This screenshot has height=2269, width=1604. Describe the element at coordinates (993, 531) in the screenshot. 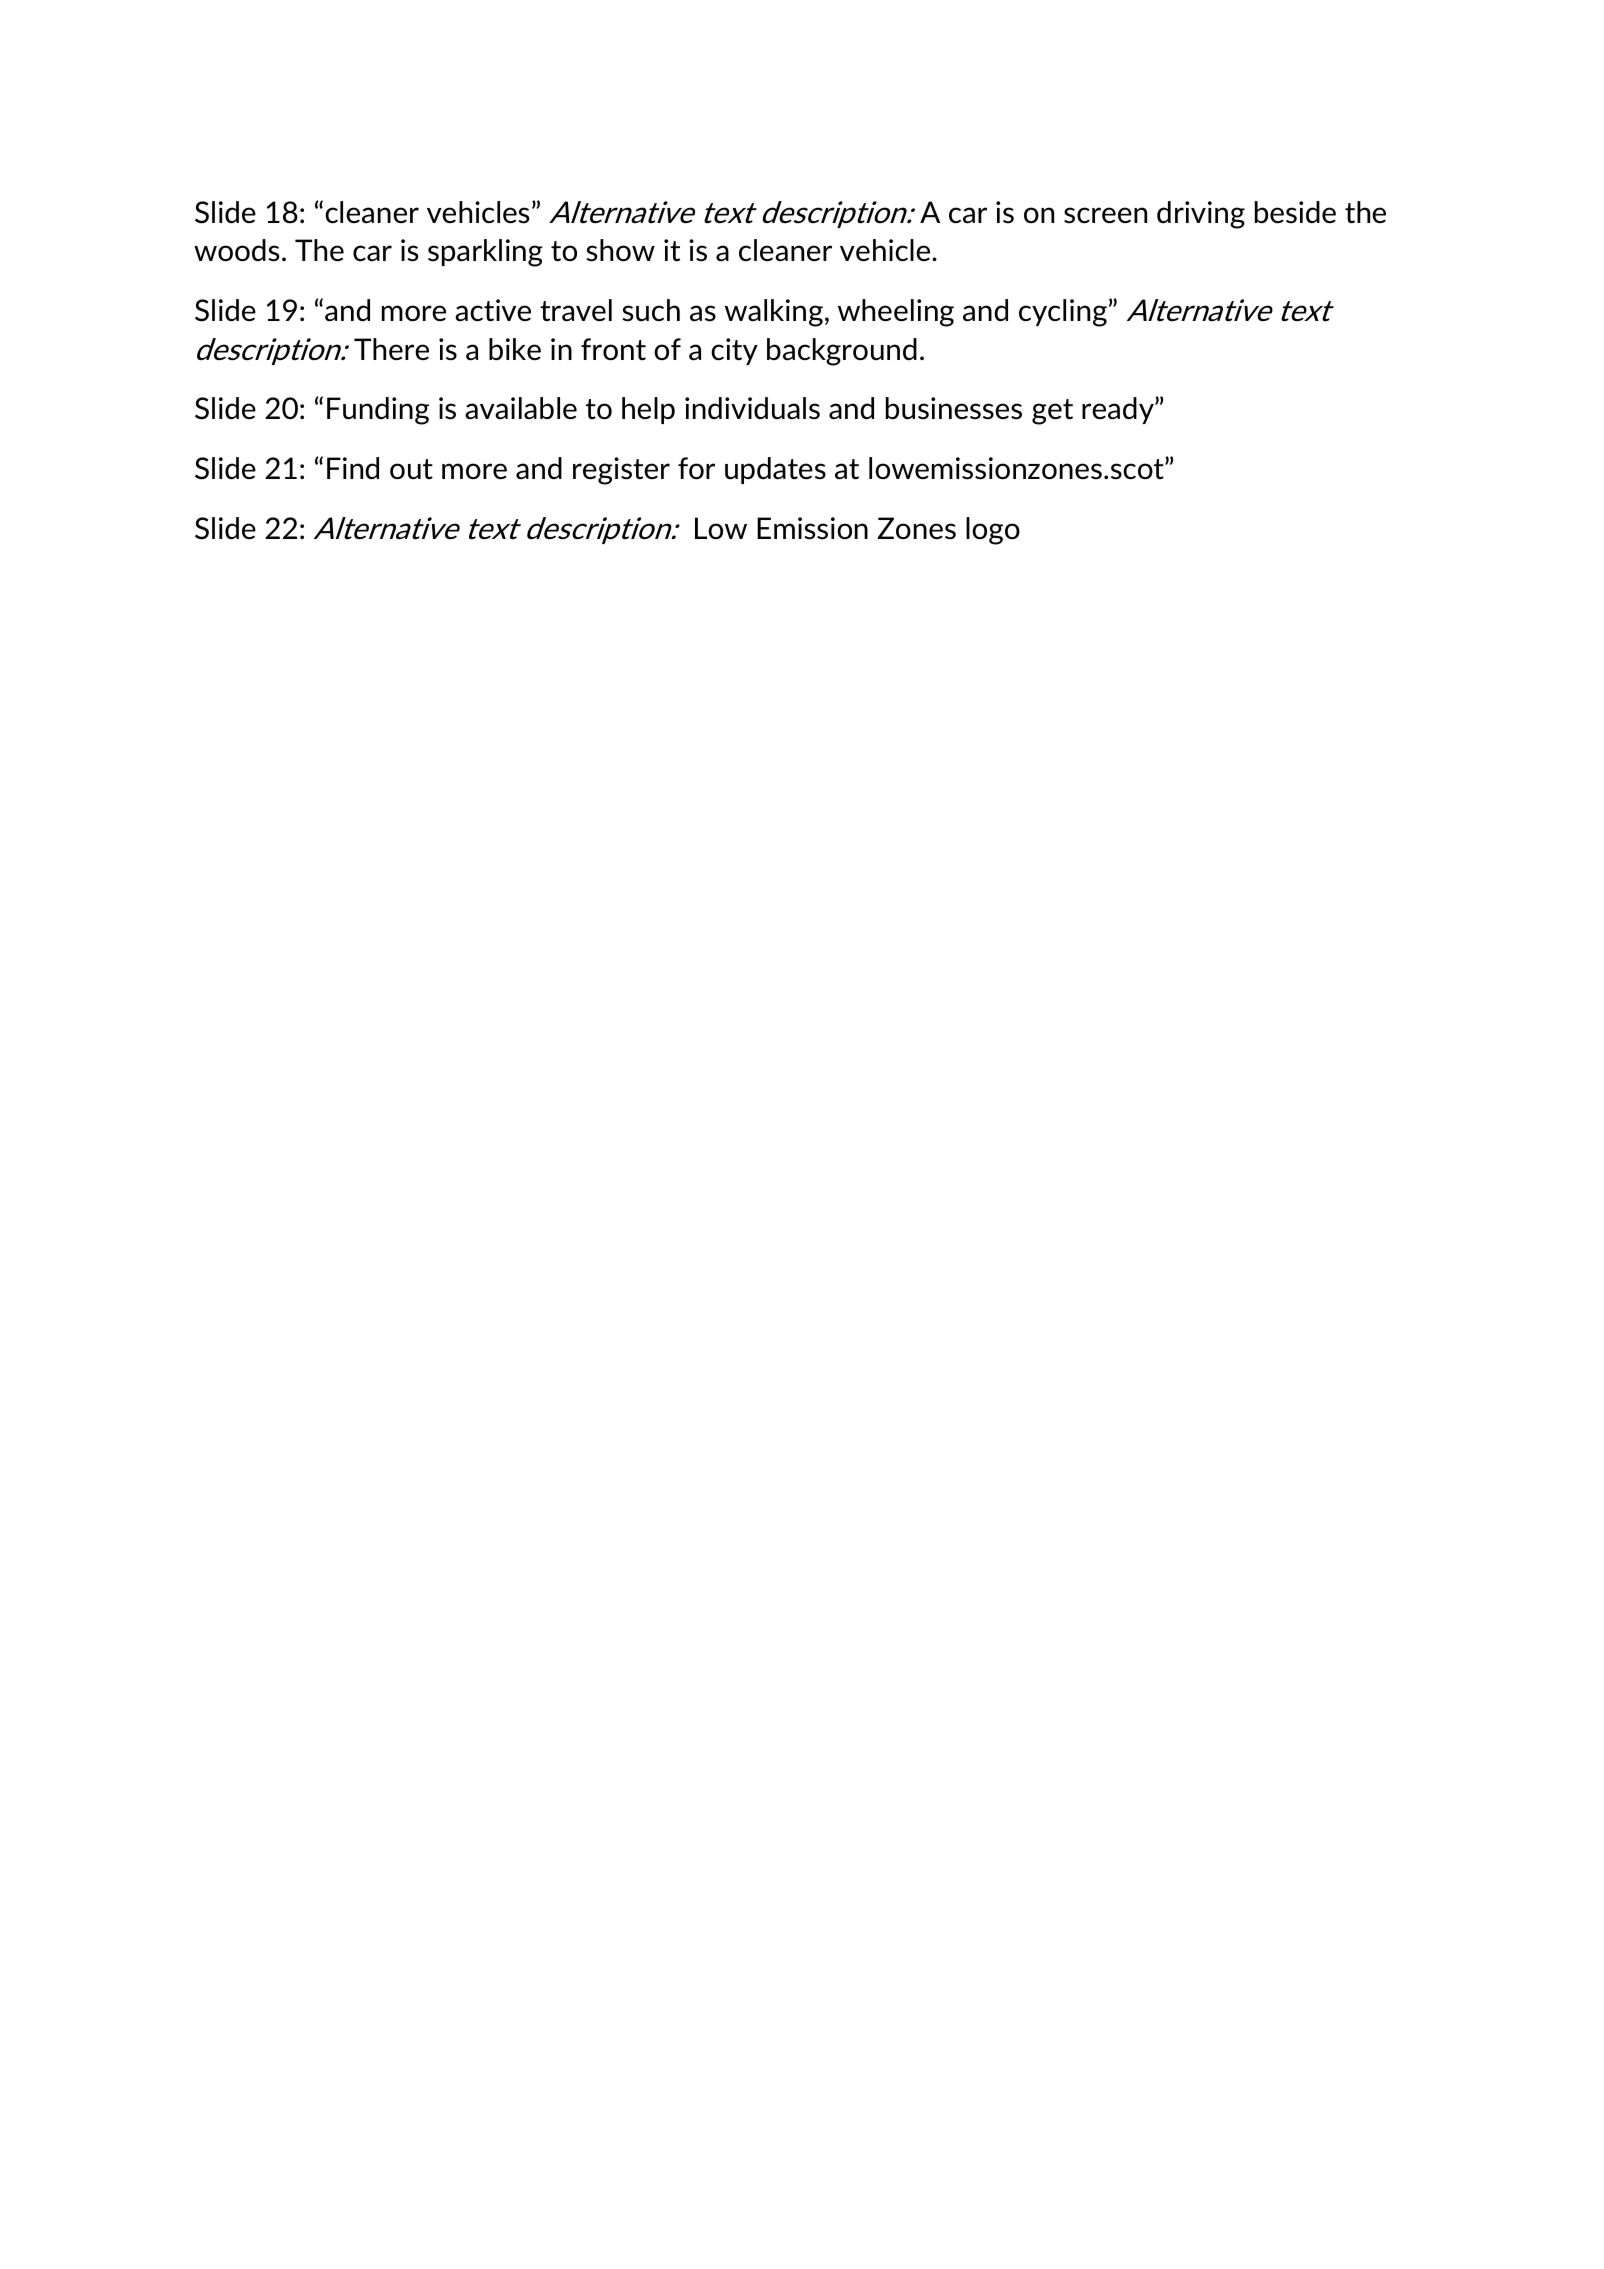

I see `logo` at that location.
